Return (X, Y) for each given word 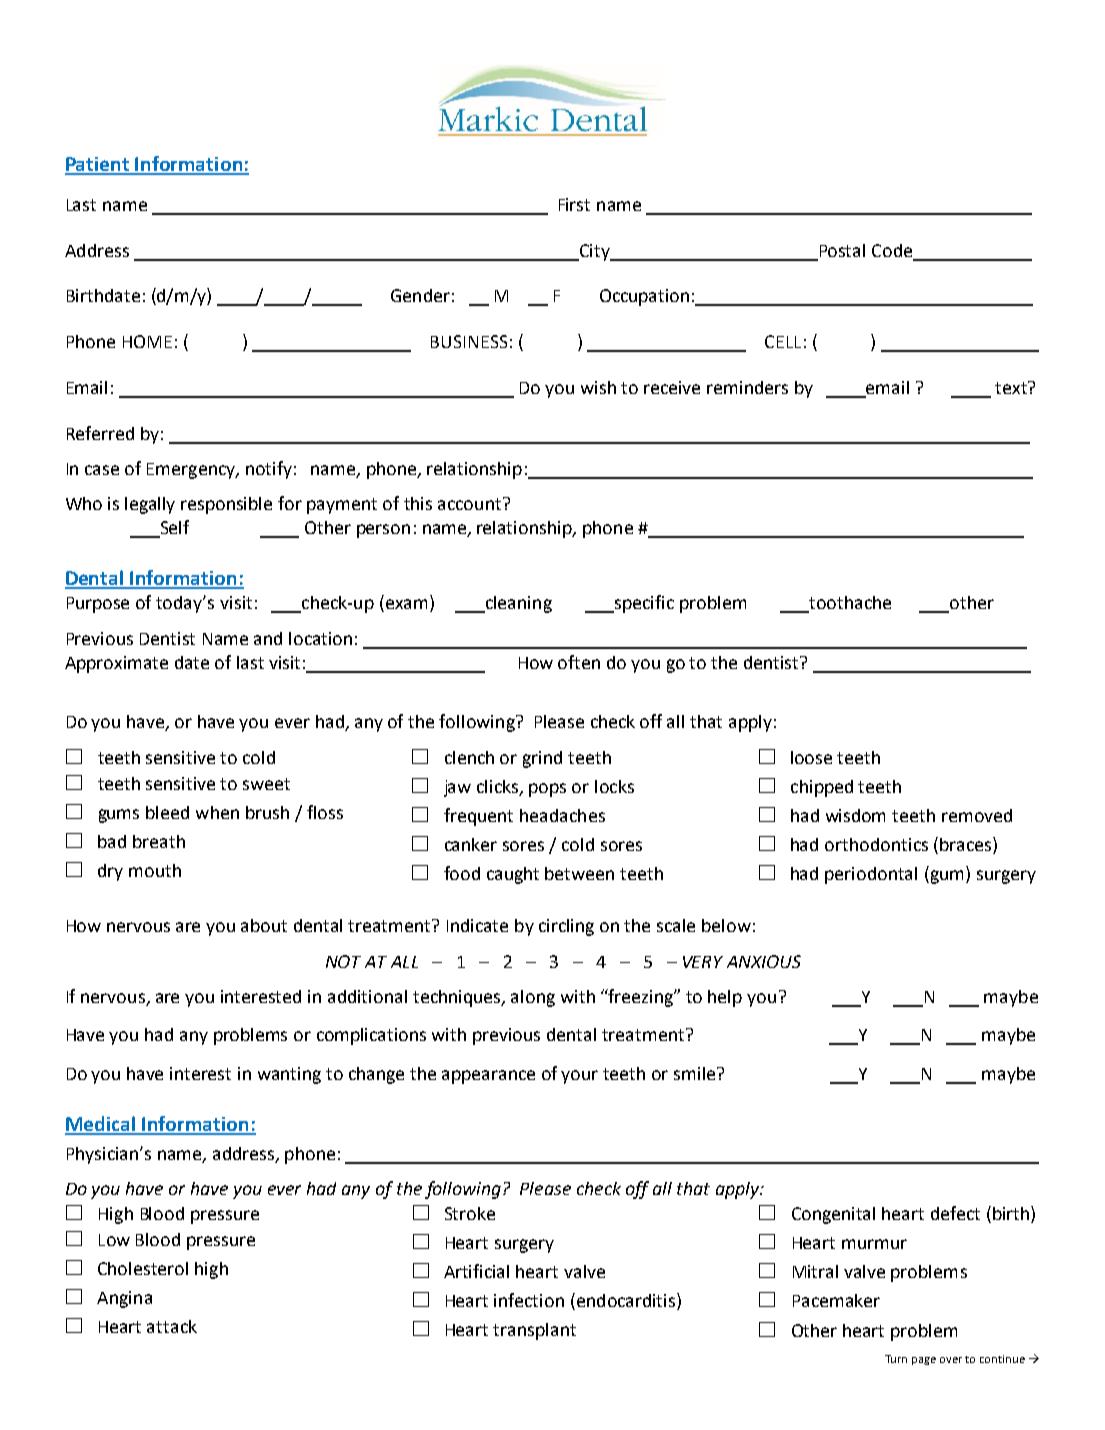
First (574, 204)
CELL (783, 341)
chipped (822, 788)
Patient (98, 165)
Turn (896, 1359)
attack (172, 1326)
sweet (266, 784)
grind (542, 759)
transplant (534, 1331)
